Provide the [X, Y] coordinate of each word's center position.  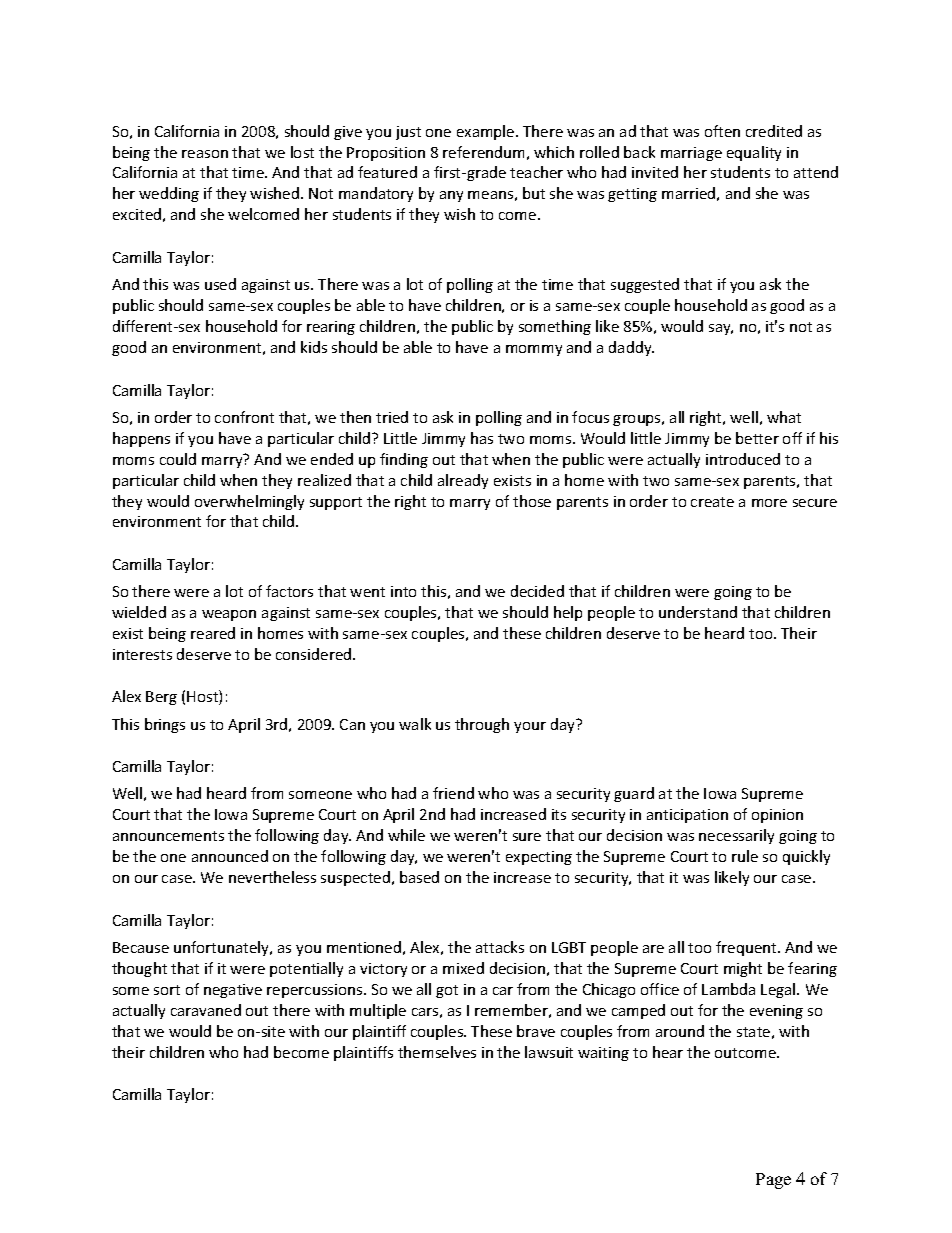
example [487, 132]
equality [754, 153]
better [757, 438]
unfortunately [223, 948]
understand [698, 612]
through [482, 725]
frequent [747, 948]
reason [205, 154]
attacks [500, 947]
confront [244, 417]
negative [233, 991]
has [482, 438]
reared [213, 633]
